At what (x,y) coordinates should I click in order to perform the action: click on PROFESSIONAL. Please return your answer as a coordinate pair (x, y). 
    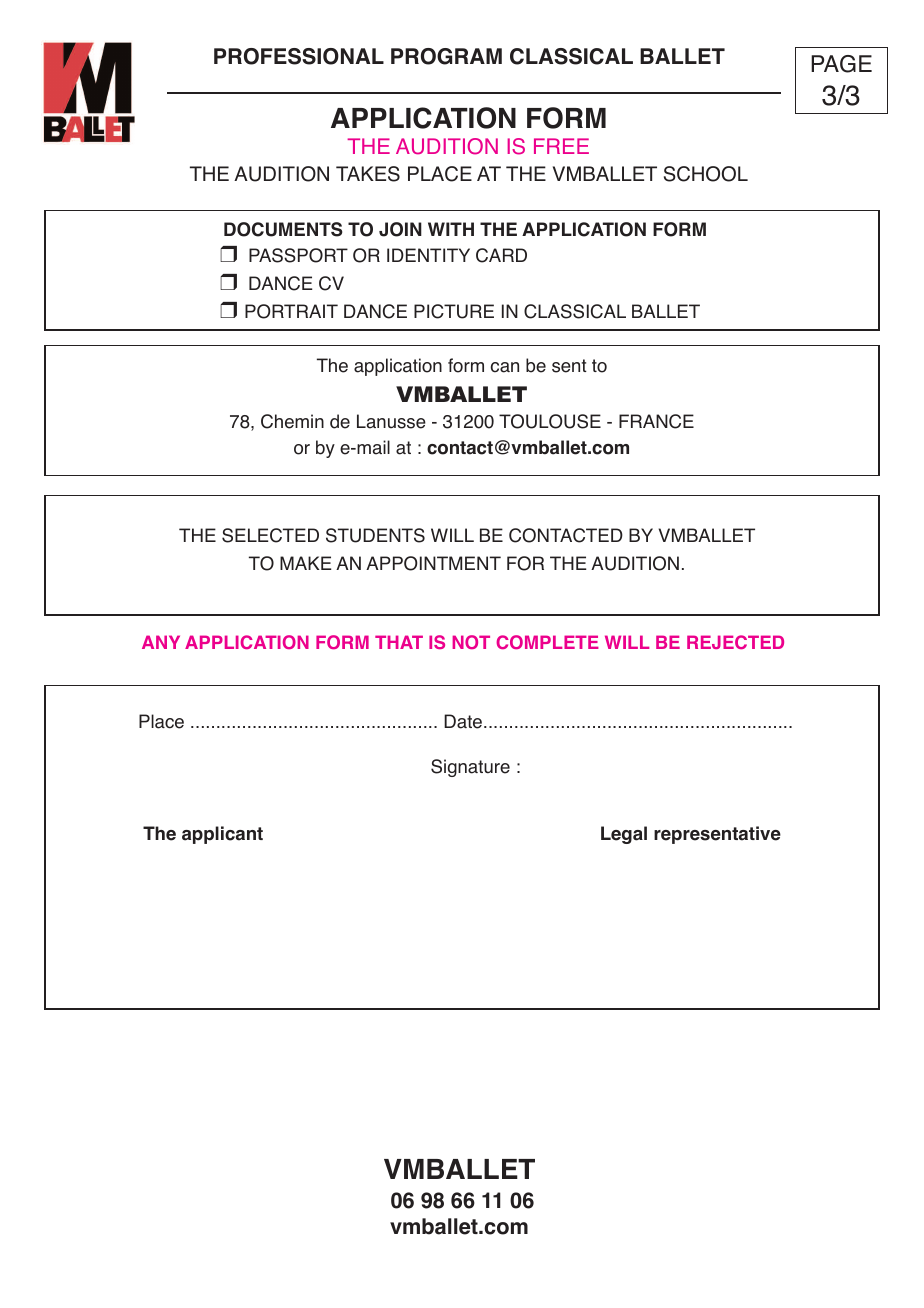
    Looking at the image, I should click on (299, 56).
